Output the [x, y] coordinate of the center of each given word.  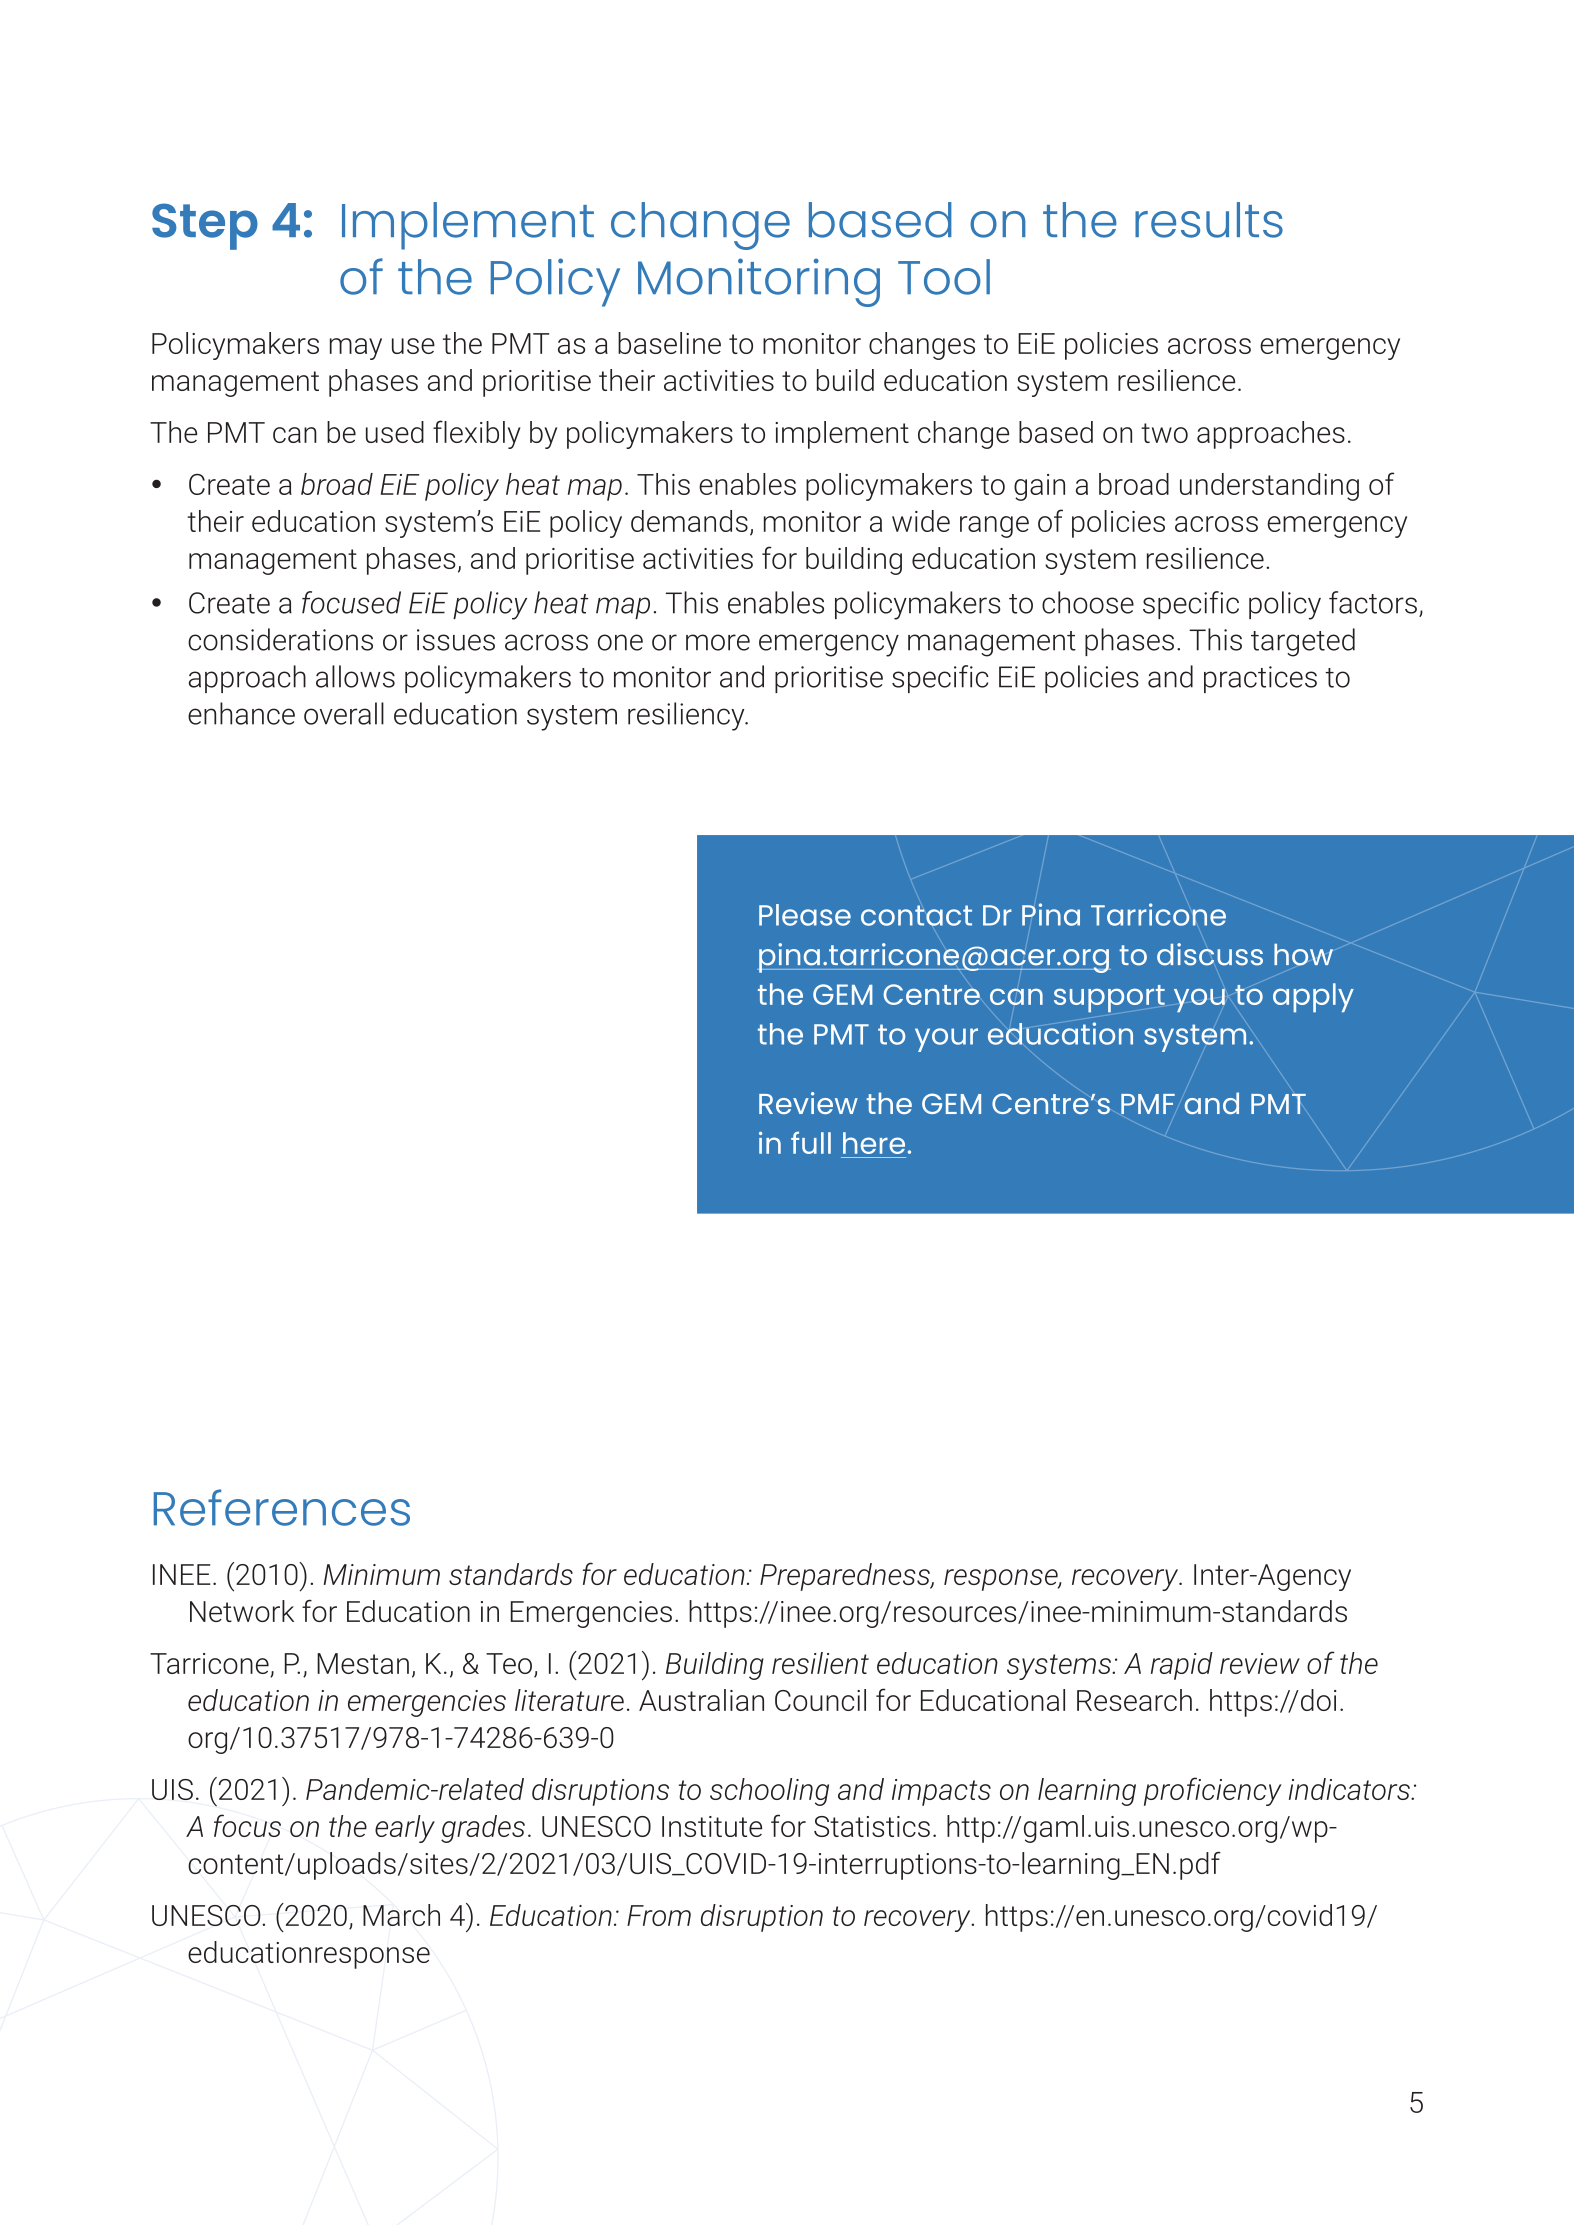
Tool [944, 277]
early [405, 1829]
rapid [1182, 1666]
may [356, 349]
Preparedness [846, 1577]
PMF [1148, 1104]
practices [1260, 679]
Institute [712, 1826]
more [718, 642]
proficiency [1213, 1791]
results [1209, 220]
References [282, 1507]
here [874, 1143]
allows [355, 676]
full [811, 1142]
